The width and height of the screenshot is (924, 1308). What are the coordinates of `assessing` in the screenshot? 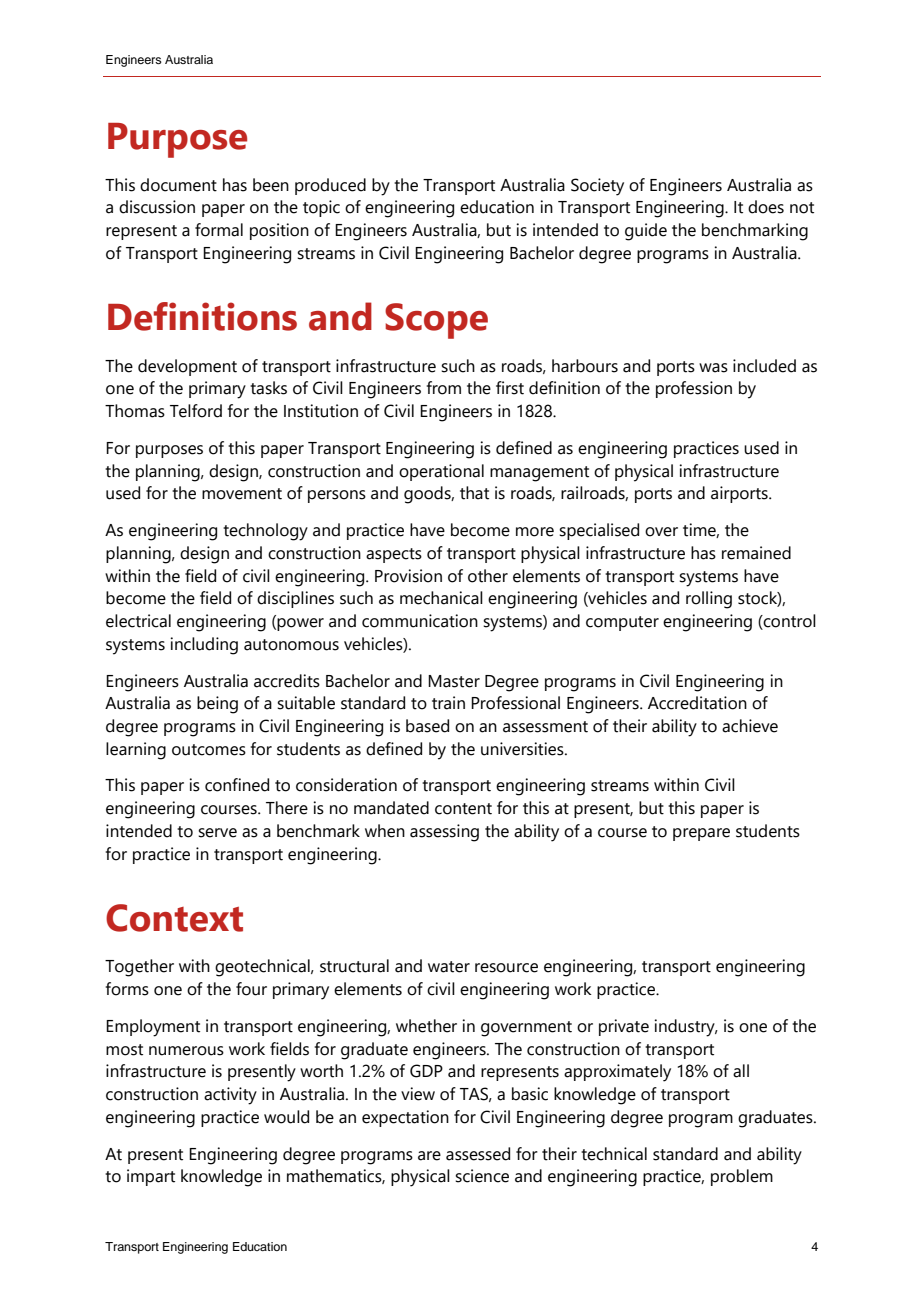 It's located at (444, 833).
